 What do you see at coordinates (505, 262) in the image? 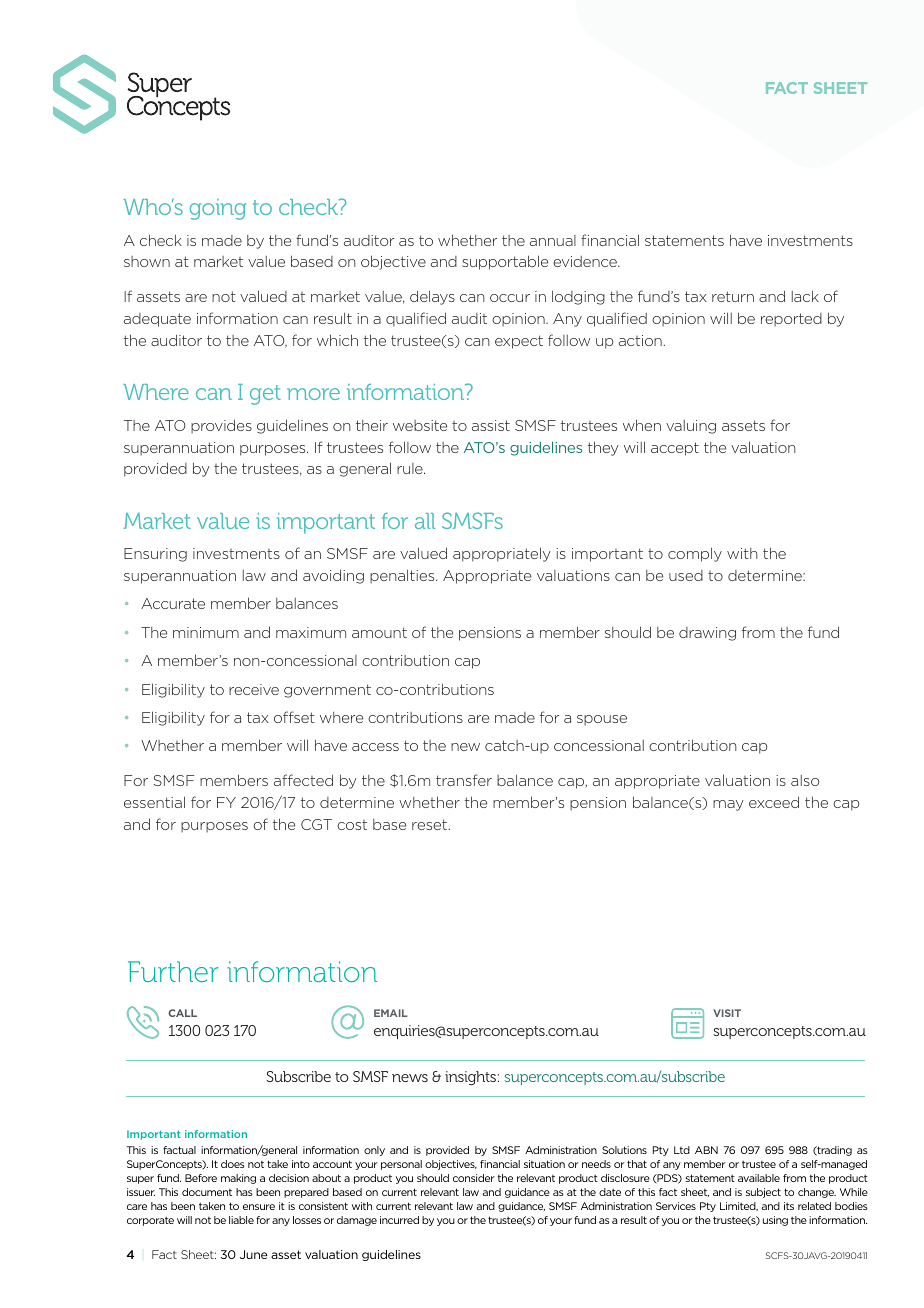
I see `supportable` at bounding box center [505, 262].
